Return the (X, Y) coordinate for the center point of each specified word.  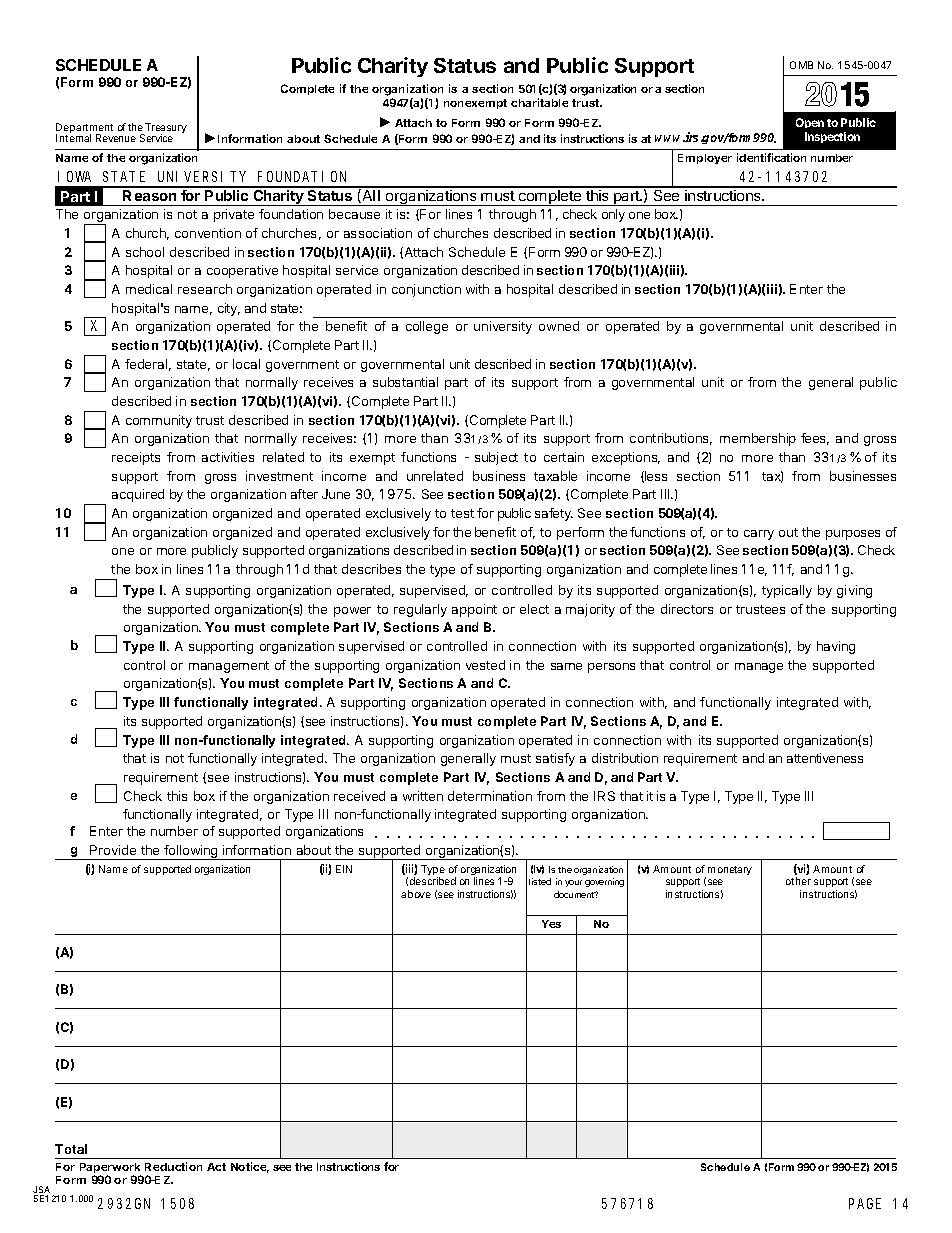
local (246, 364)
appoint (474, 610)
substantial (405, 382)
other (798, 881)
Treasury (165, 129)
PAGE (865, 1203)
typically (787, 591)
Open (810, 123)
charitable (539, 102)
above (416, 894)
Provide (113, 850)
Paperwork (111, 1170)
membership (758, 439)
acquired (138, 495)
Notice (250, 1167)
